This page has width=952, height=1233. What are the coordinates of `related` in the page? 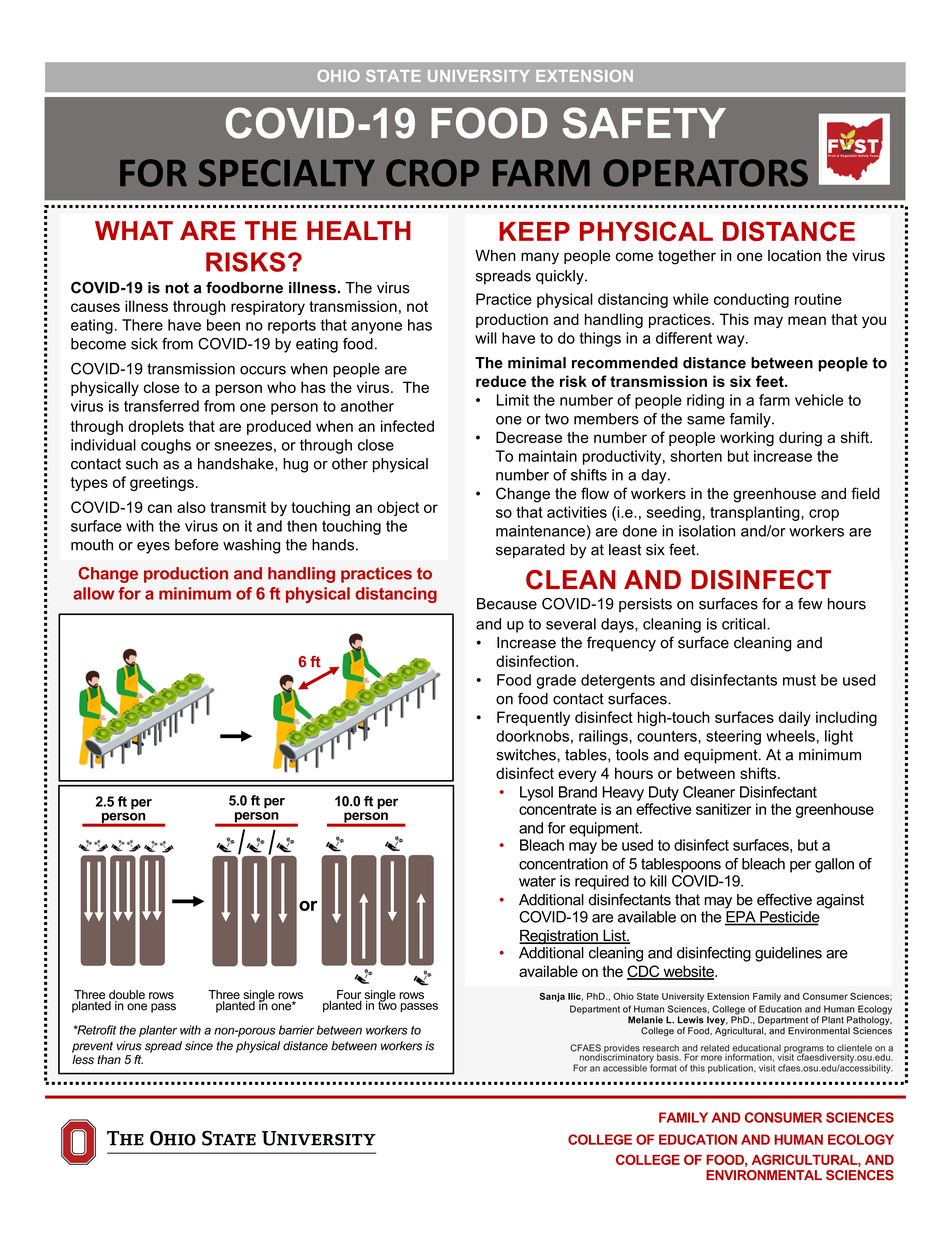 It's located at (715, 1048).
